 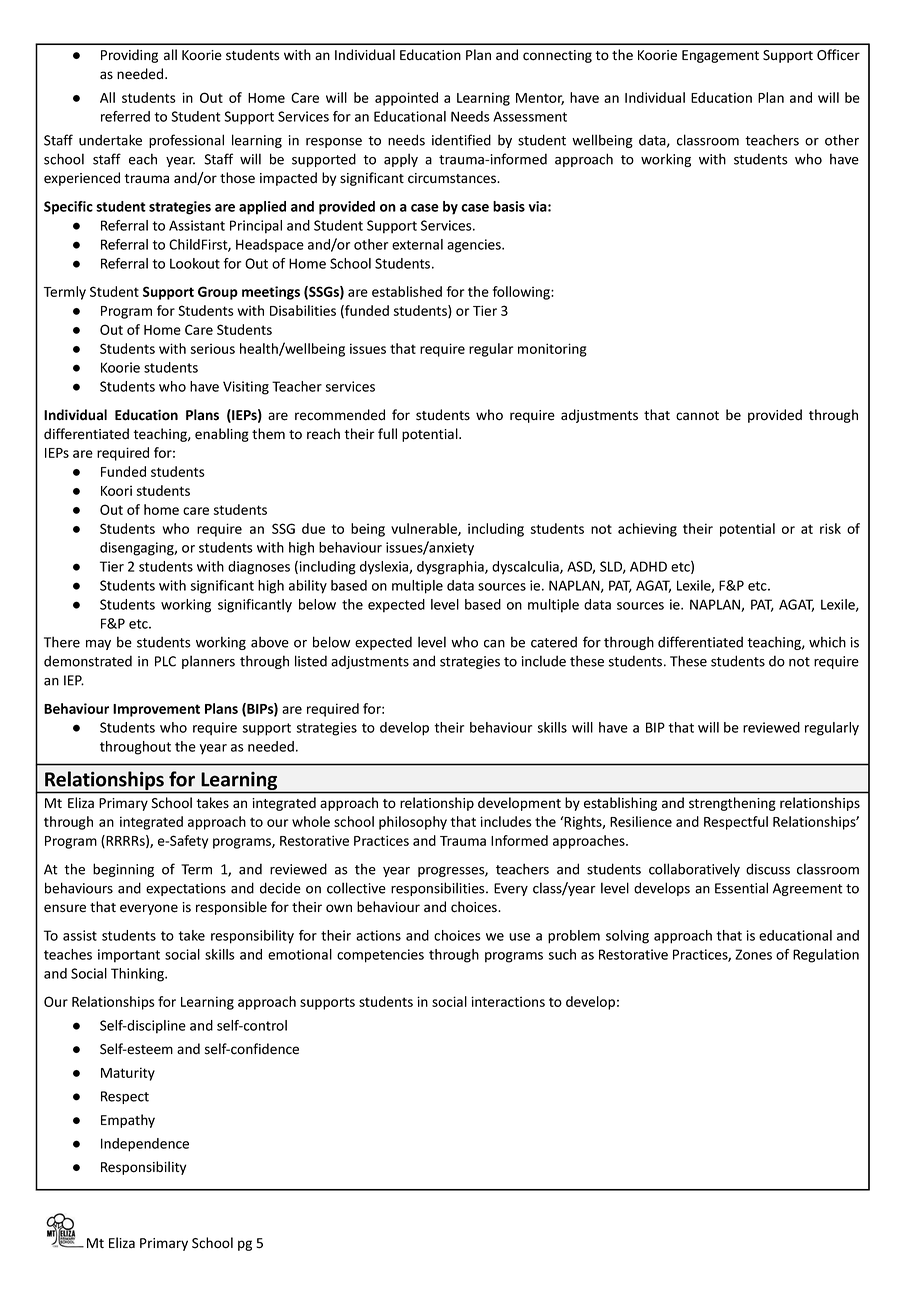 What do you see at coordinates (753, 954) in the screenshot?
I see `Zones` at bounding box center [753, 954].
